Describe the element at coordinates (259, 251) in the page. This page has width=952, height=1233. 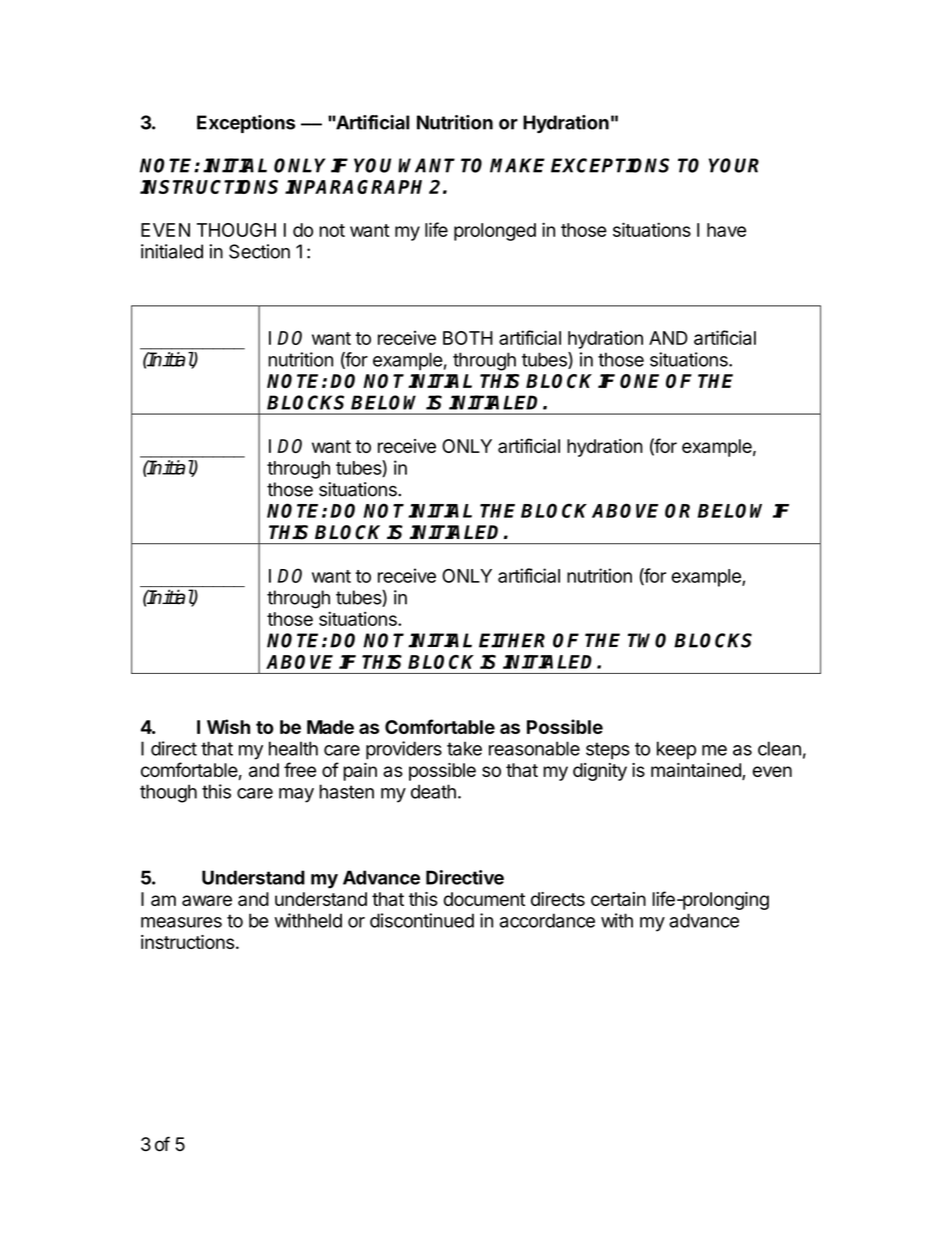
I see `Section` at that location.
